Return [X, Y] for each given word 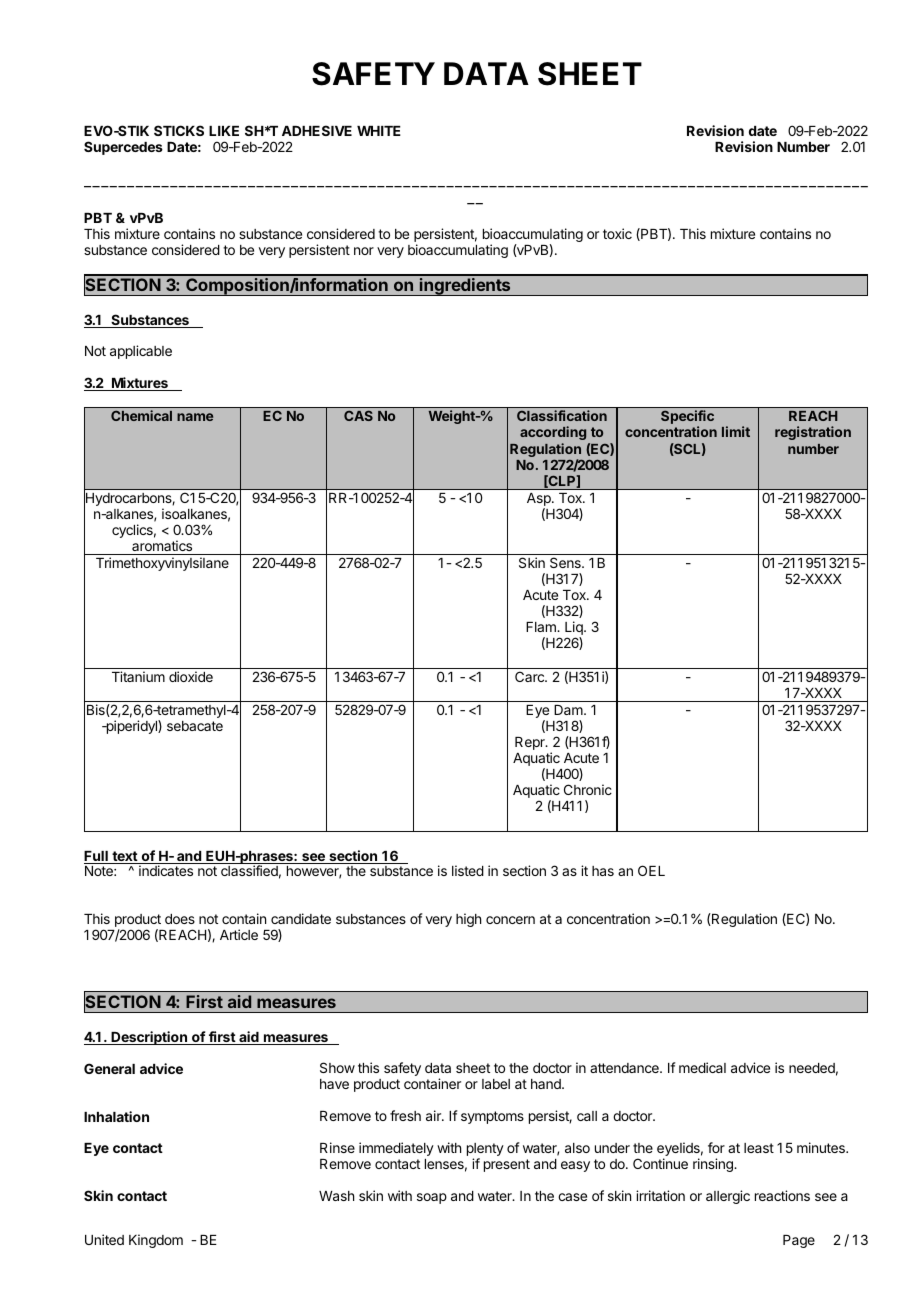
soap [432, 1198]
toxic [617, 233]
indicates [166, 870]
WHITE [379, 131]
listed [468, 870]
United [104, 1239]
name [195, 417]
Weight [453, 417]
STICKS [179, 130]
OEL [651, 870]
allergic [728, 1197]
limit [736, 431]
